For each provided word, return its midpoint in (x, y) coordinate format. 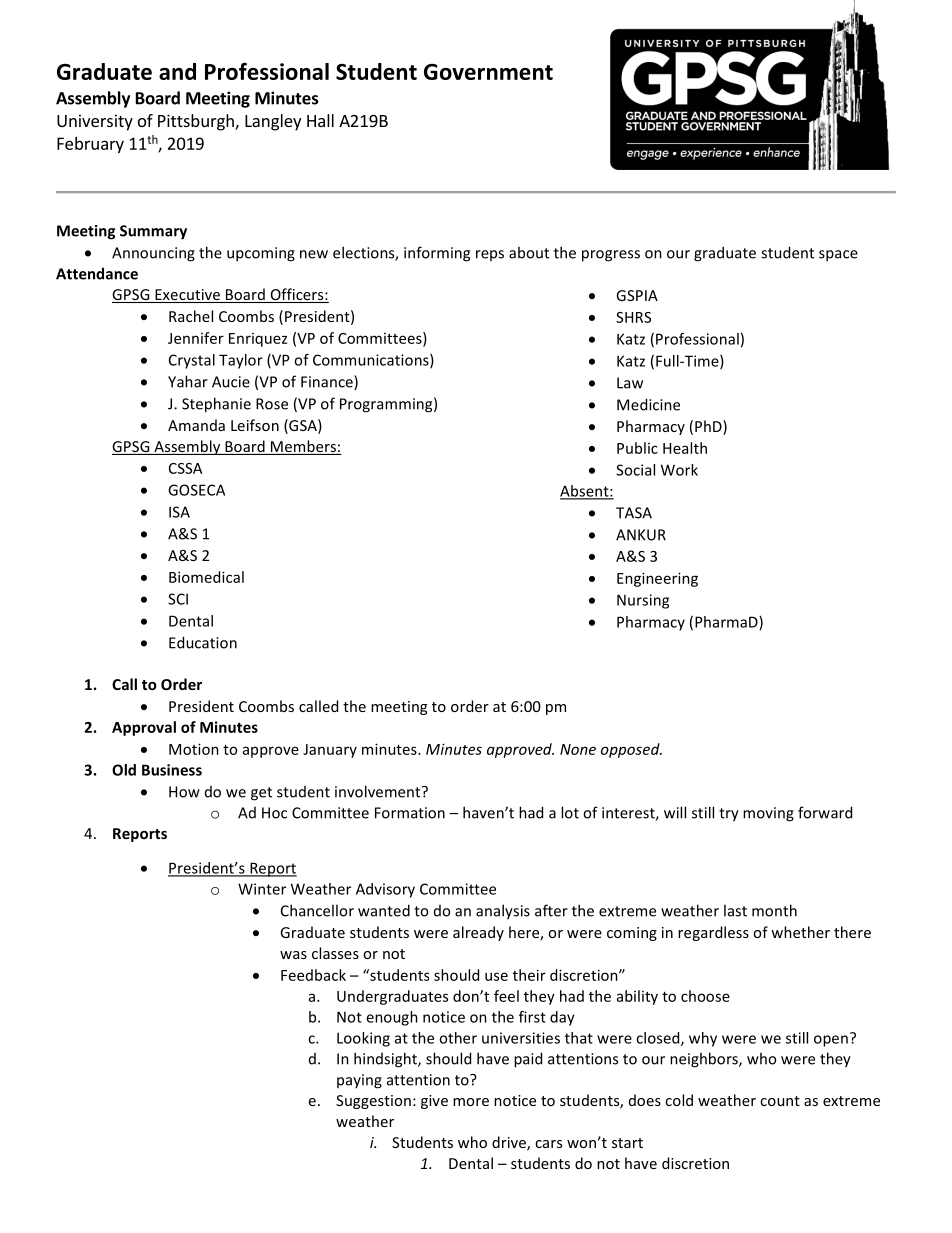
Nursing (643, 601)
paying (359, 1081)
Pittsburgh (197, 122)
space (838, 256)
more (471, 1102)
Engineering (657, 579)
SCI (178, 599)
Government (488, 72)
